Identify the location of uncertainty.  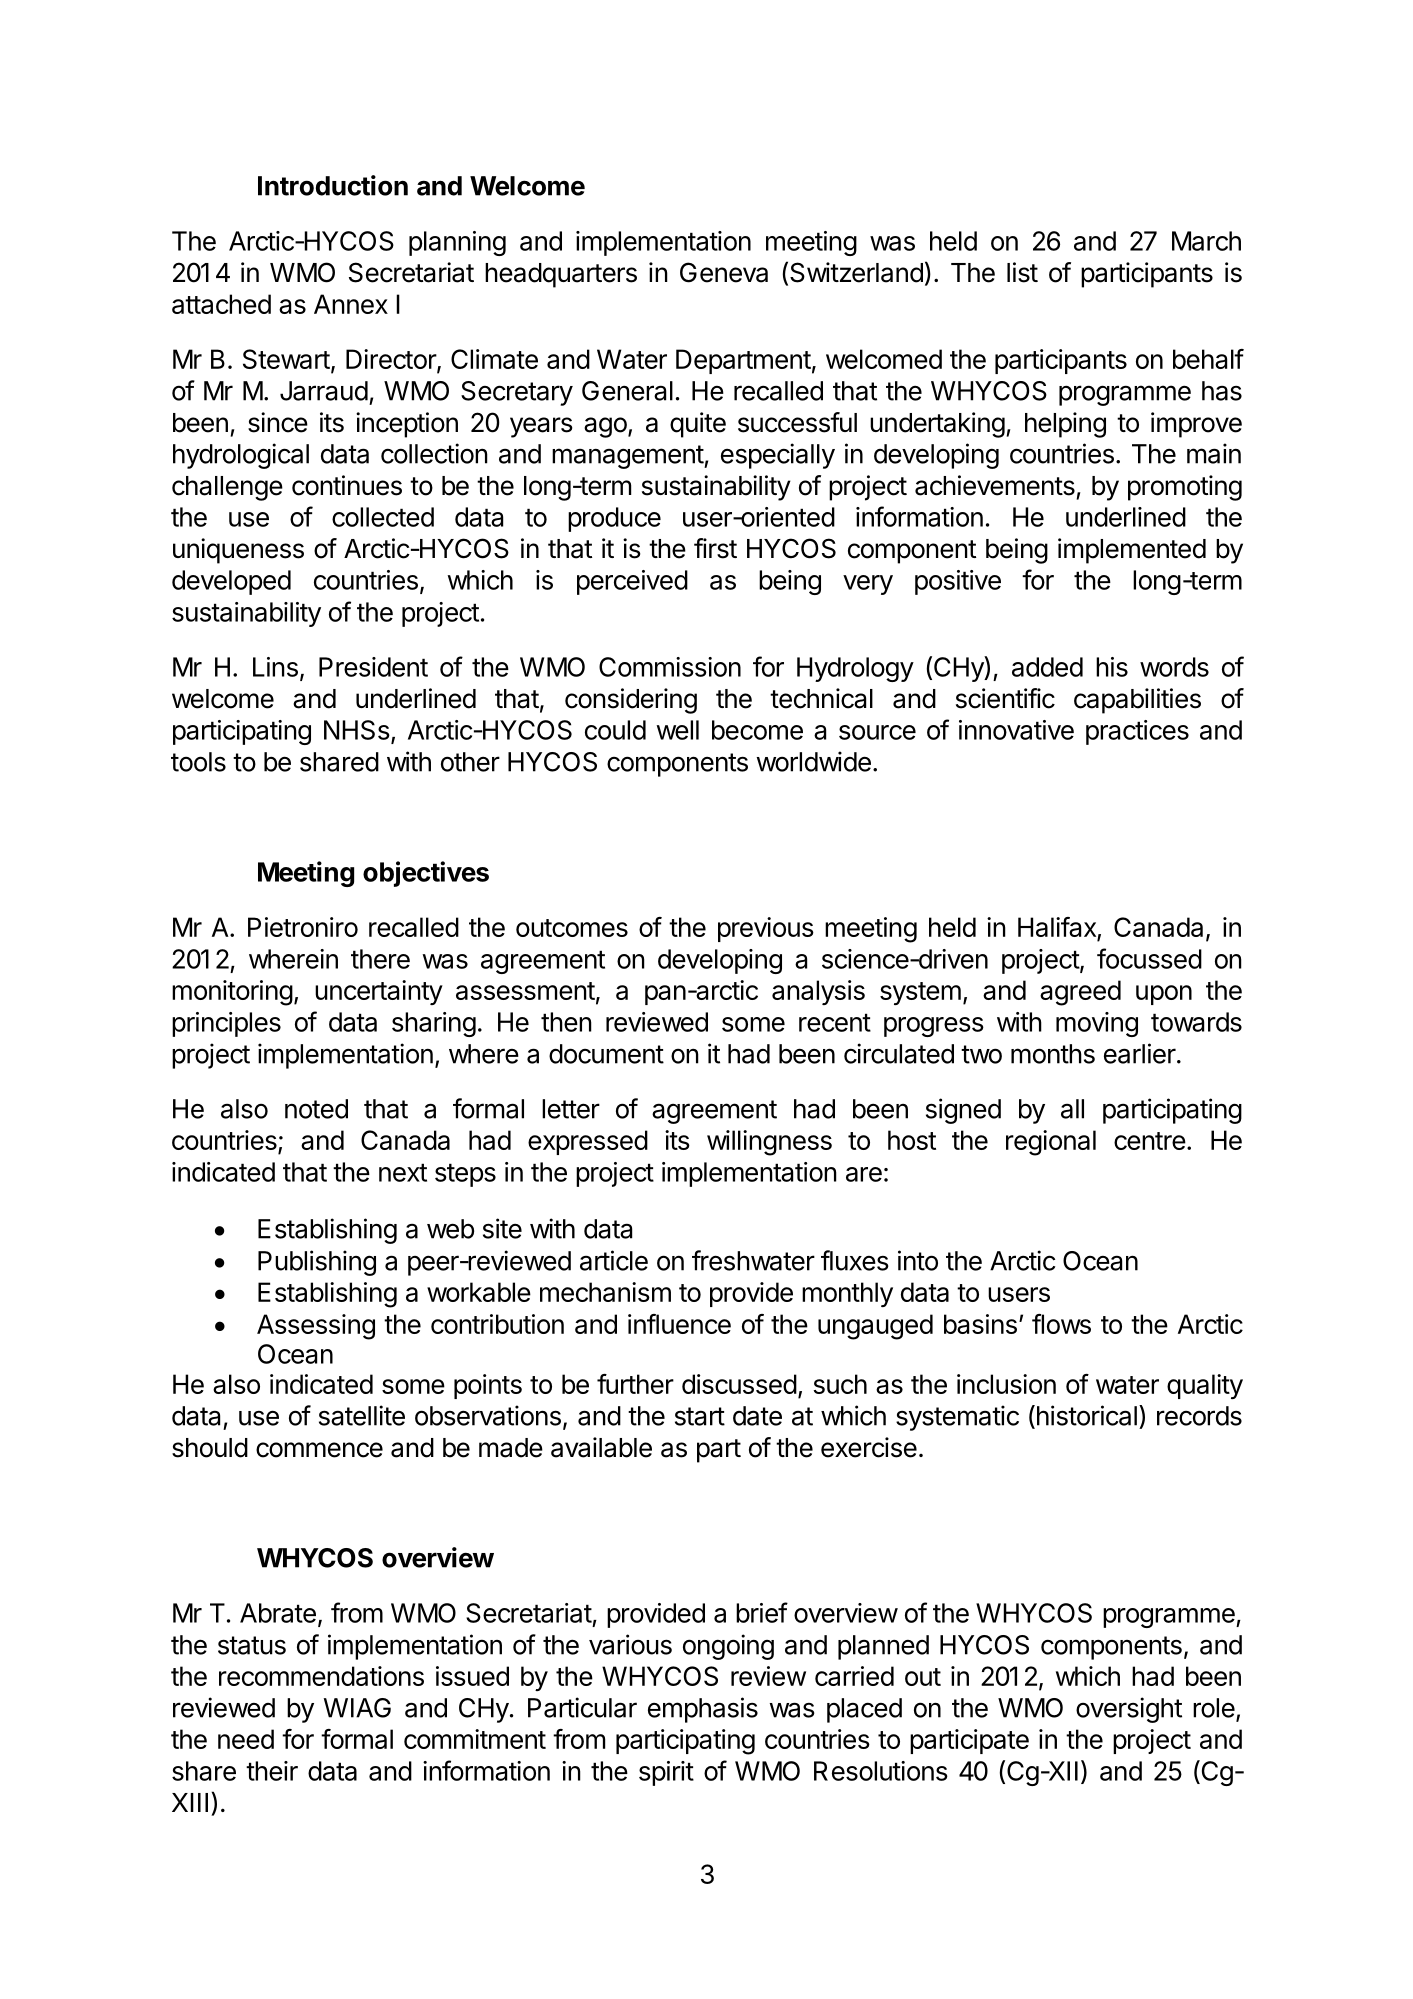
(379, 992).
